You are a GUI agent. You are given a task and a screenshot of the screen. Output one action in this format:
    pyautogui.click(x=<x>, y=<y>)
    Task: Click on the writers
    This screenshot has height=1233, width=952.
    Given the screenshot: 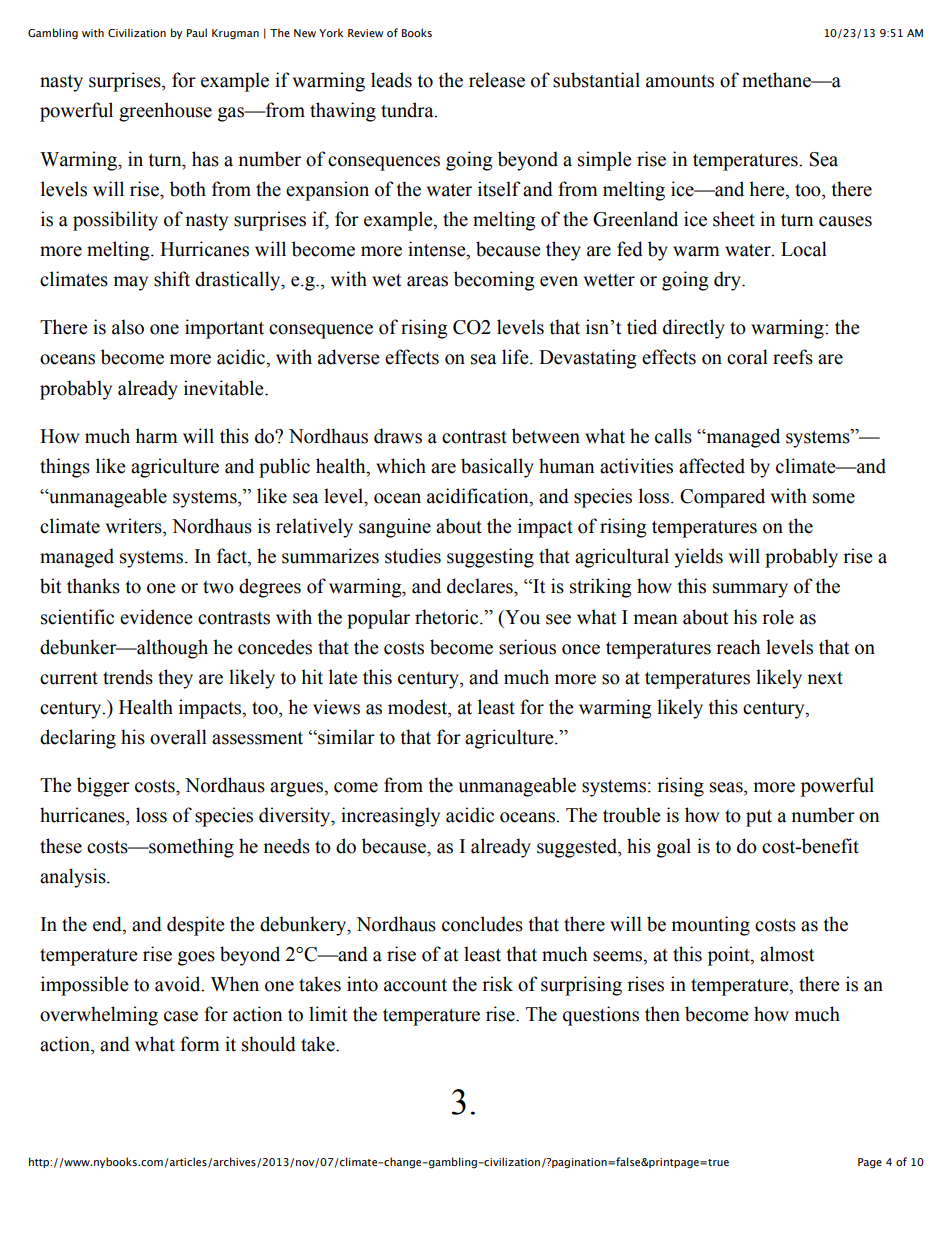 What is the action you would take?
    pyautogui.click(x=135, y=526)
